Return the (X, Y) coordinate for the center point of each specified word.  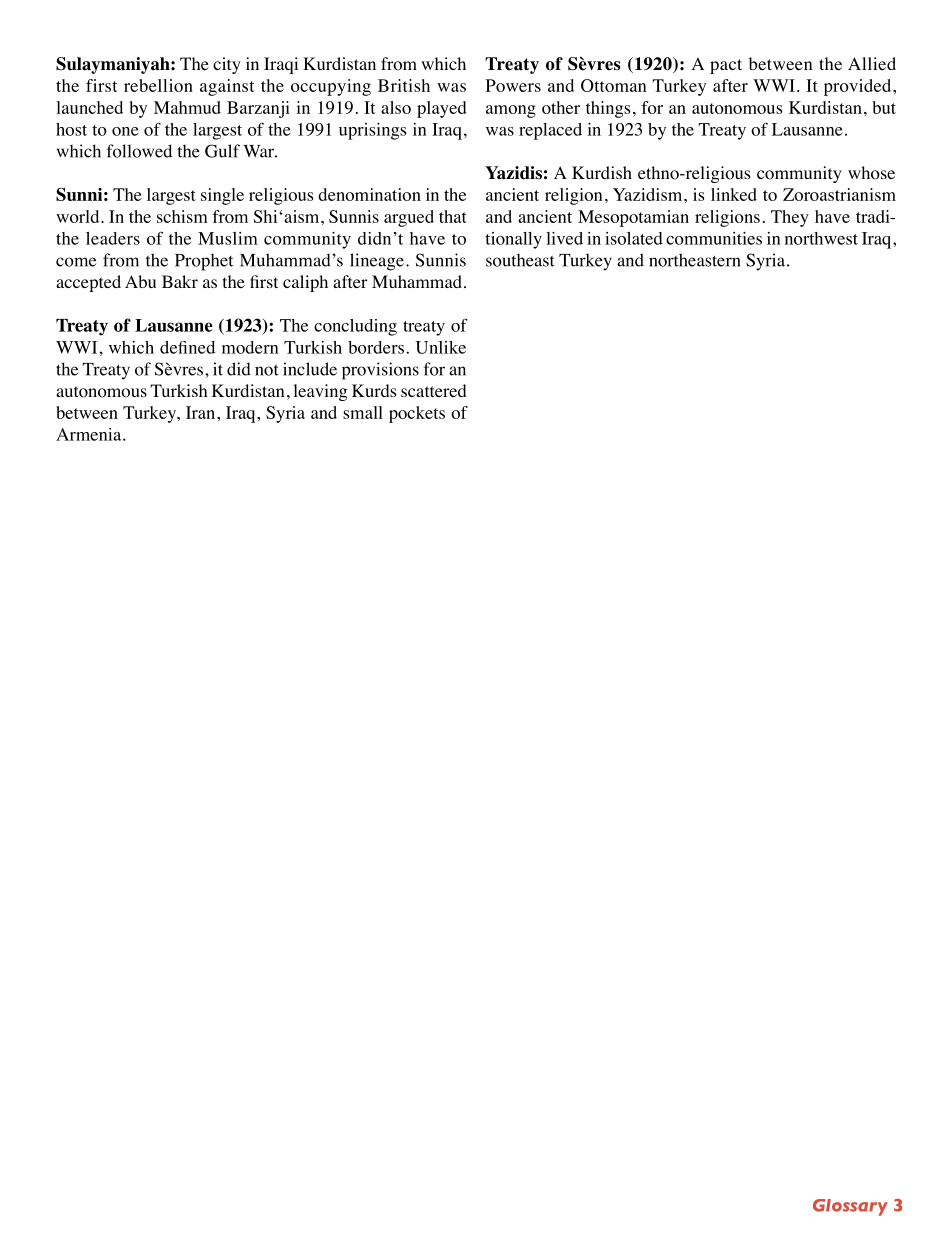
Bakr (180, 281)
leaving (321, 392)
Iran (202, 412)
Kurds (374, 390)
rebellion (158, 85)
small (363, 412)
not (267, 370)
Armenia (90, 434)
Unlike (440, 347)
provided (859, 87)
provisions (380, 371)
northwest (821, 238)
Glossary (850, 1207)
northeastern (695, 260)
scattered (434, 390)
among (511, 111)
